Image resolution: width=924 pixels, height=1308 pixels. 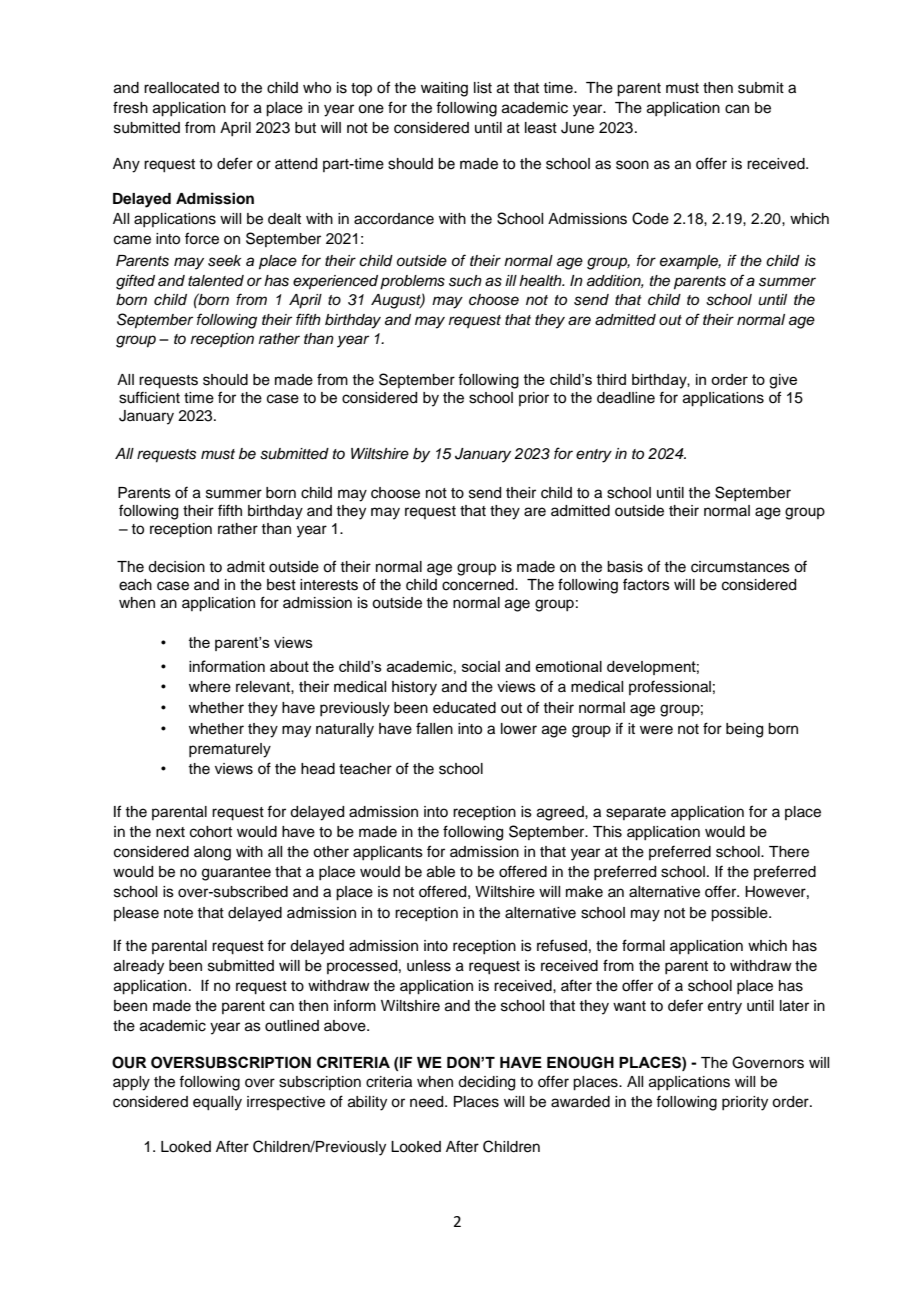 I want to click on waiting, so click(x=444, y=89).
